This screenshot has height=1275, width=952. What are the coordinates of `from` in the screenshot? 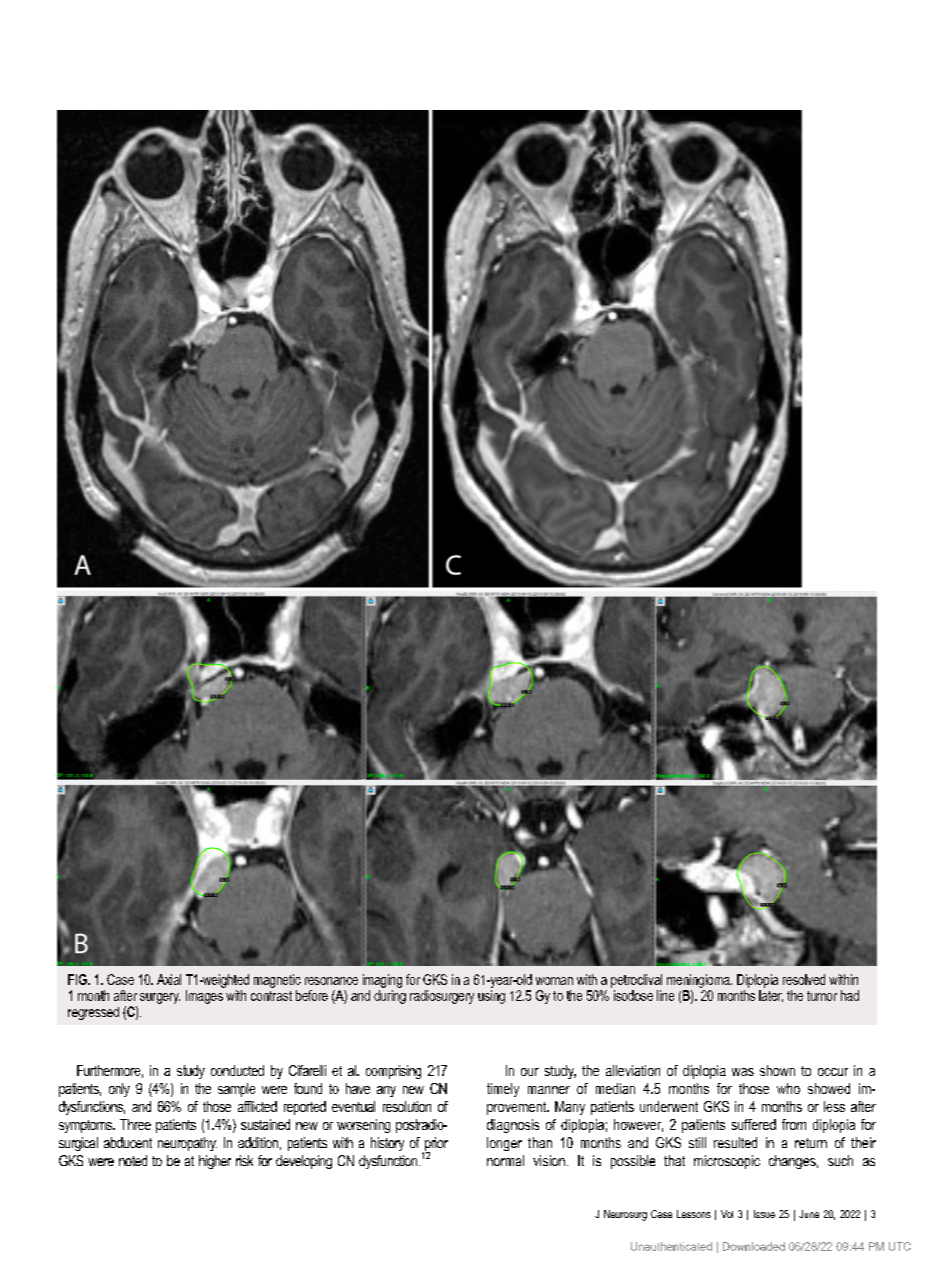 It's located at (794, 1124).
